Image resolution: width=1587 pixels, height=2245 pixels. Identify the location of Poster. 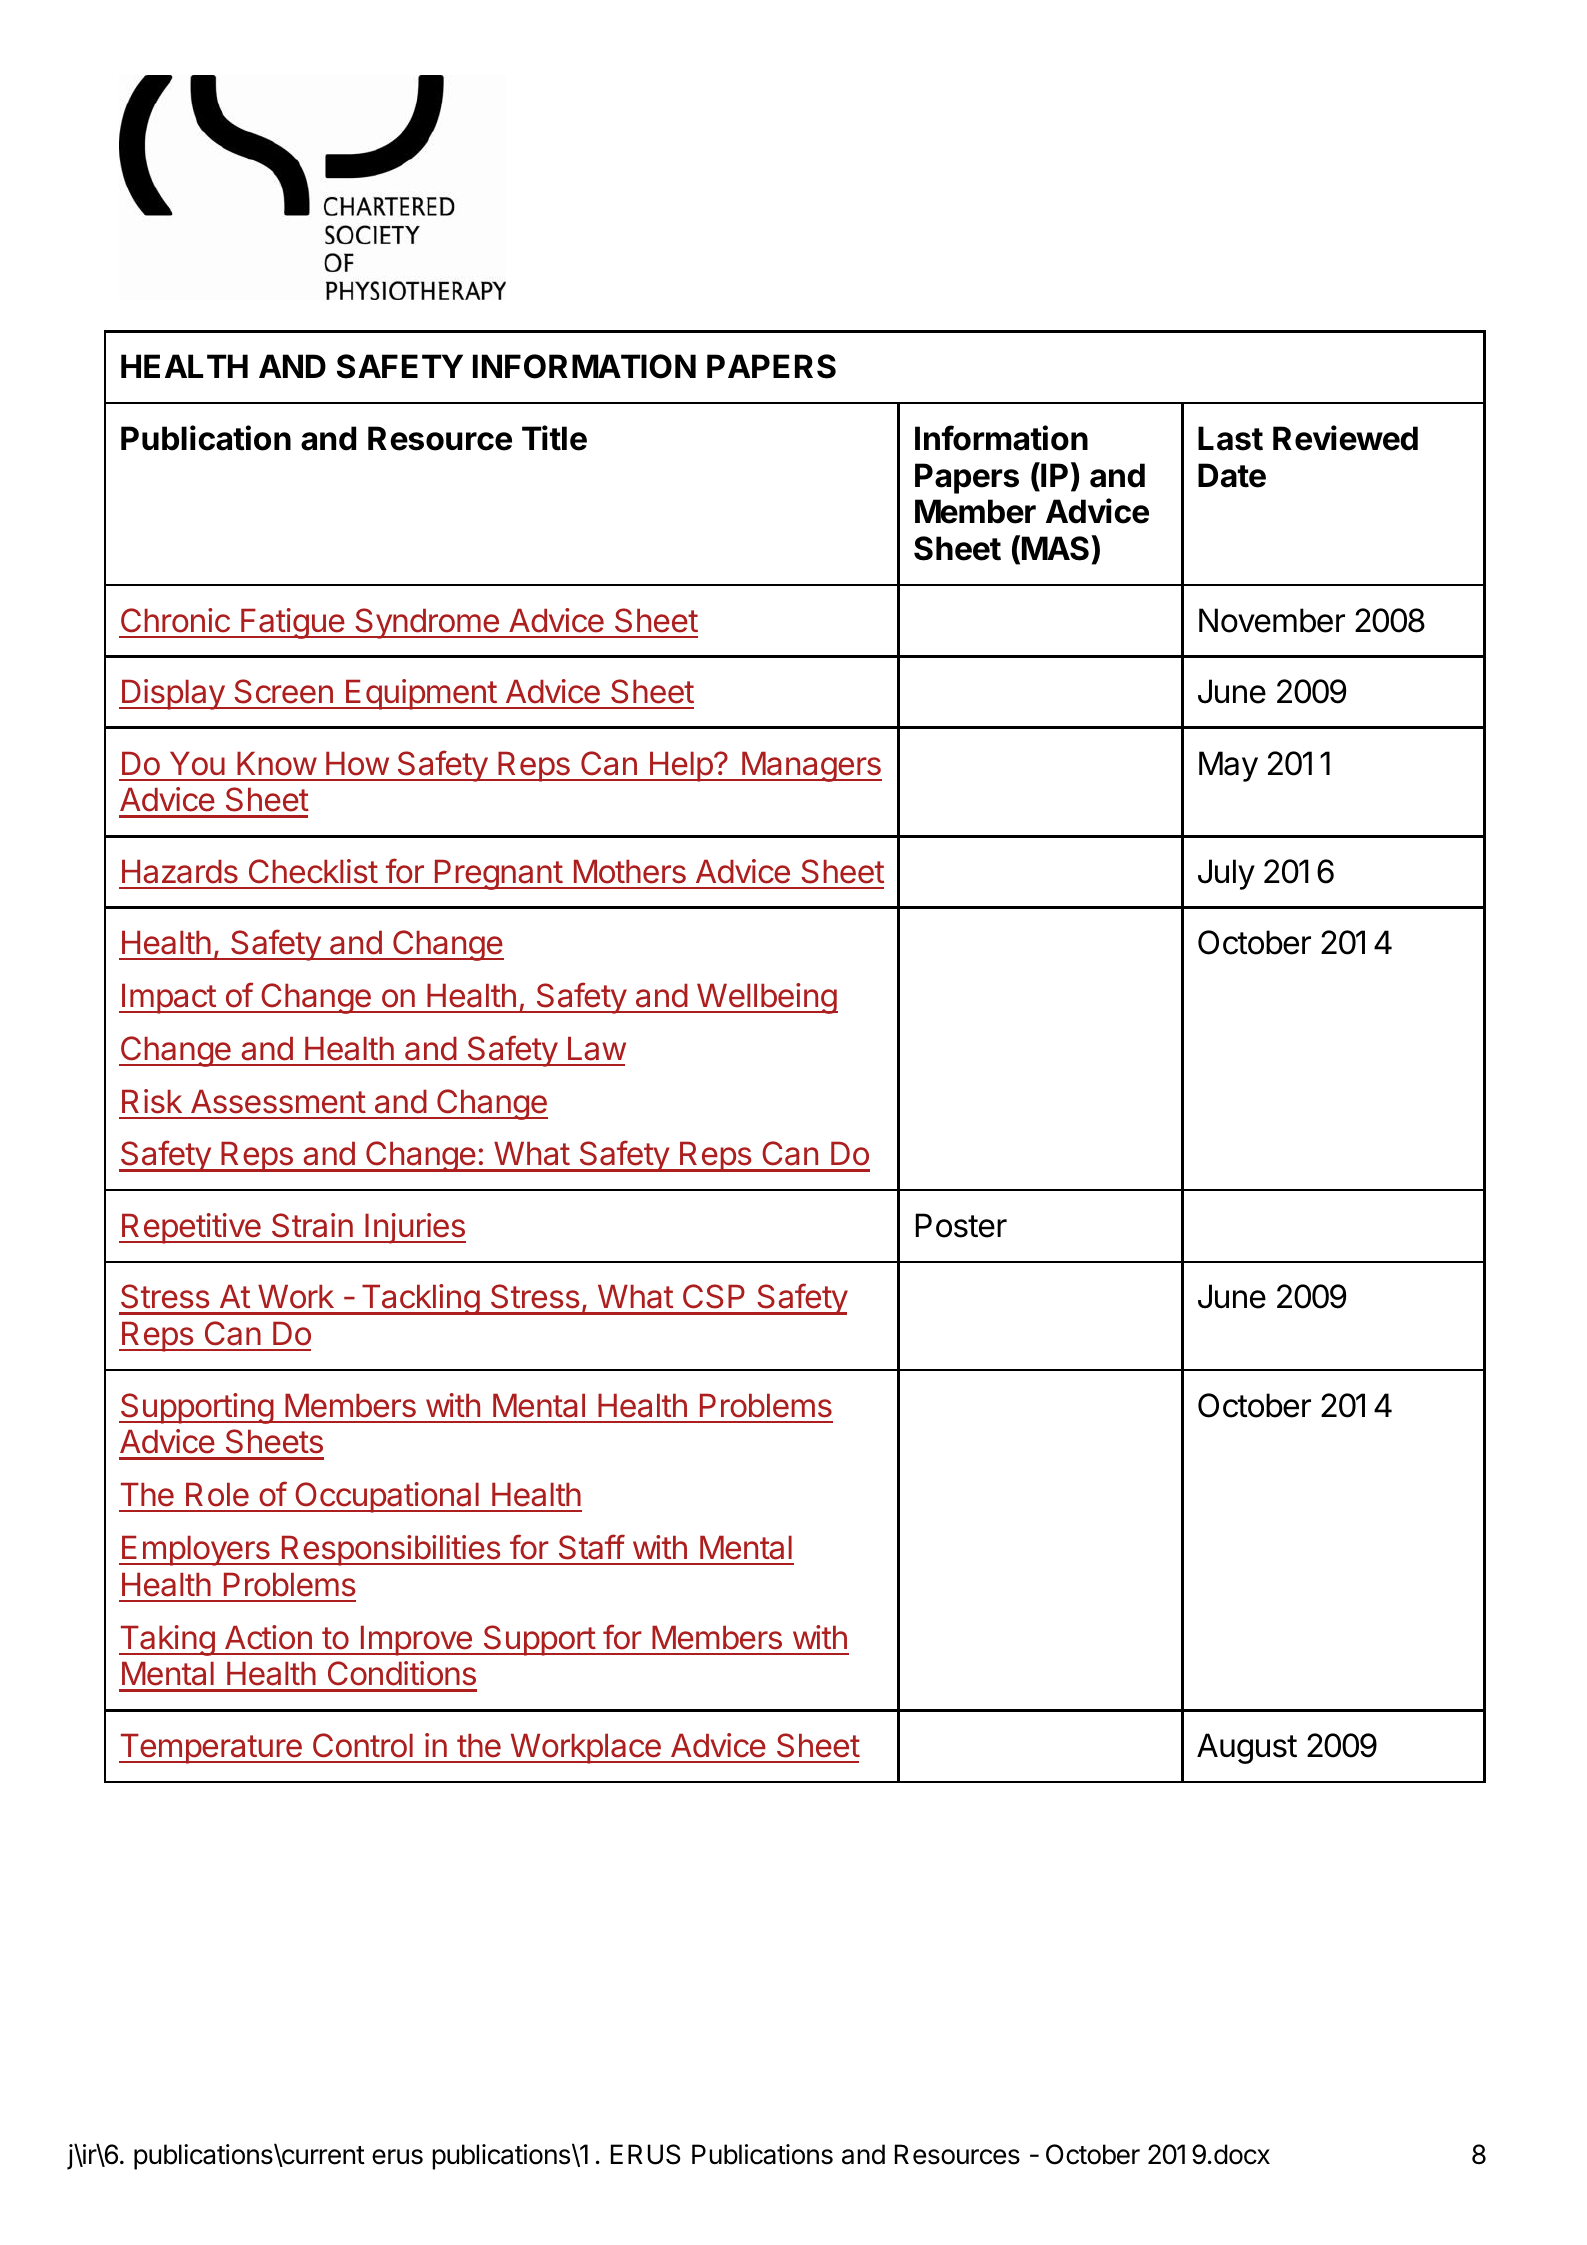
(961, 1225).
